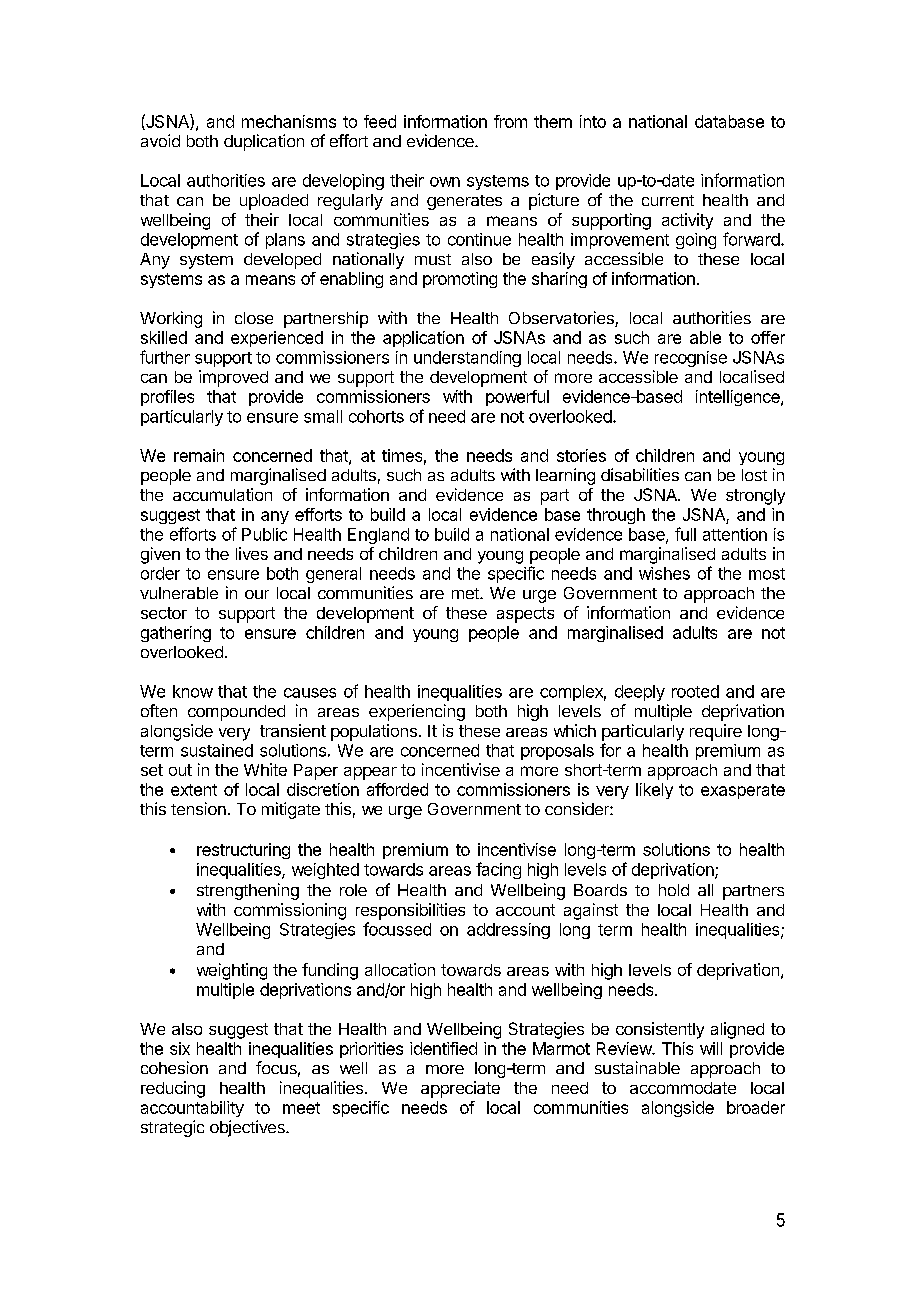  Describe the element at coordinates (445, 182) in the screenshot. I see `own` at that location.
